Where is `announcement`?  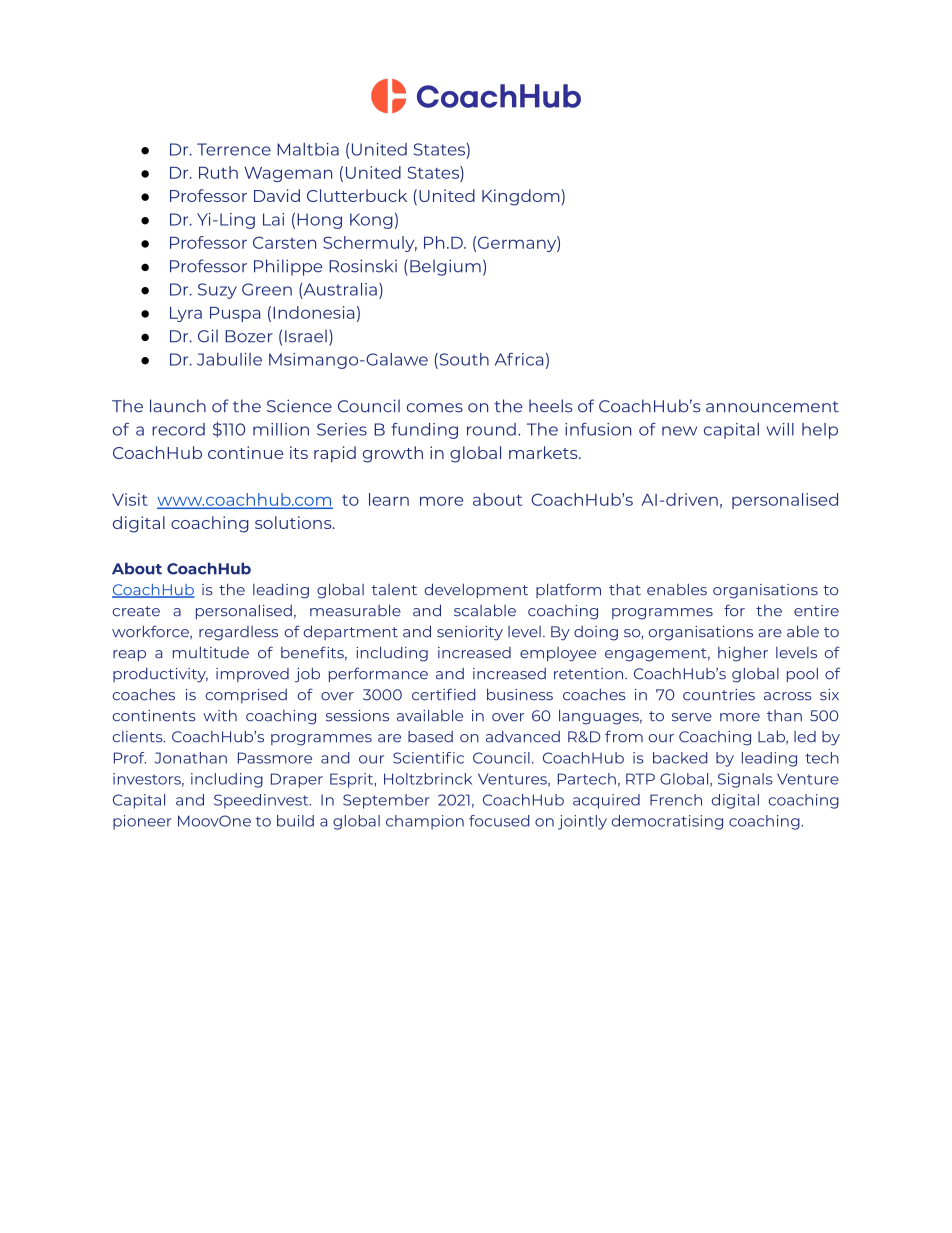
announcement is located at coordinates (772, 407).
